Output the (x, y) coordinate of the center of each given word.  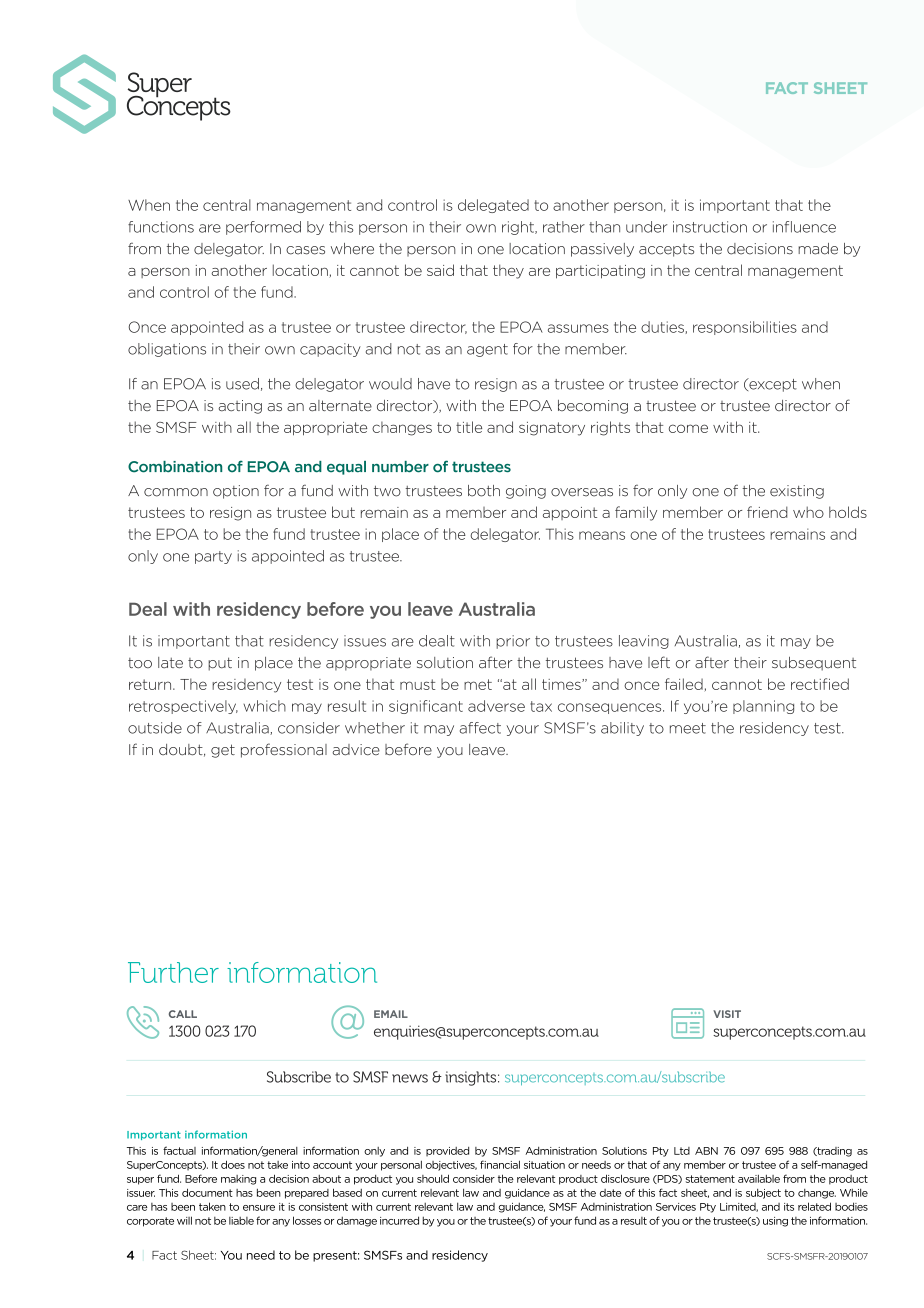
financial (500, 1164)
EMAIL (391, 1014)
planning (763, 707)
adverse (496, 706)
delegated (493, 206)
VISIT (727, 1014)
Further (173, 972)
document (207, 1192)
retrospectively (183, 707)
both (484, 491)
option (236, 492)
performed (263, 228)
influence (804, 227)
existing (797, 492)
